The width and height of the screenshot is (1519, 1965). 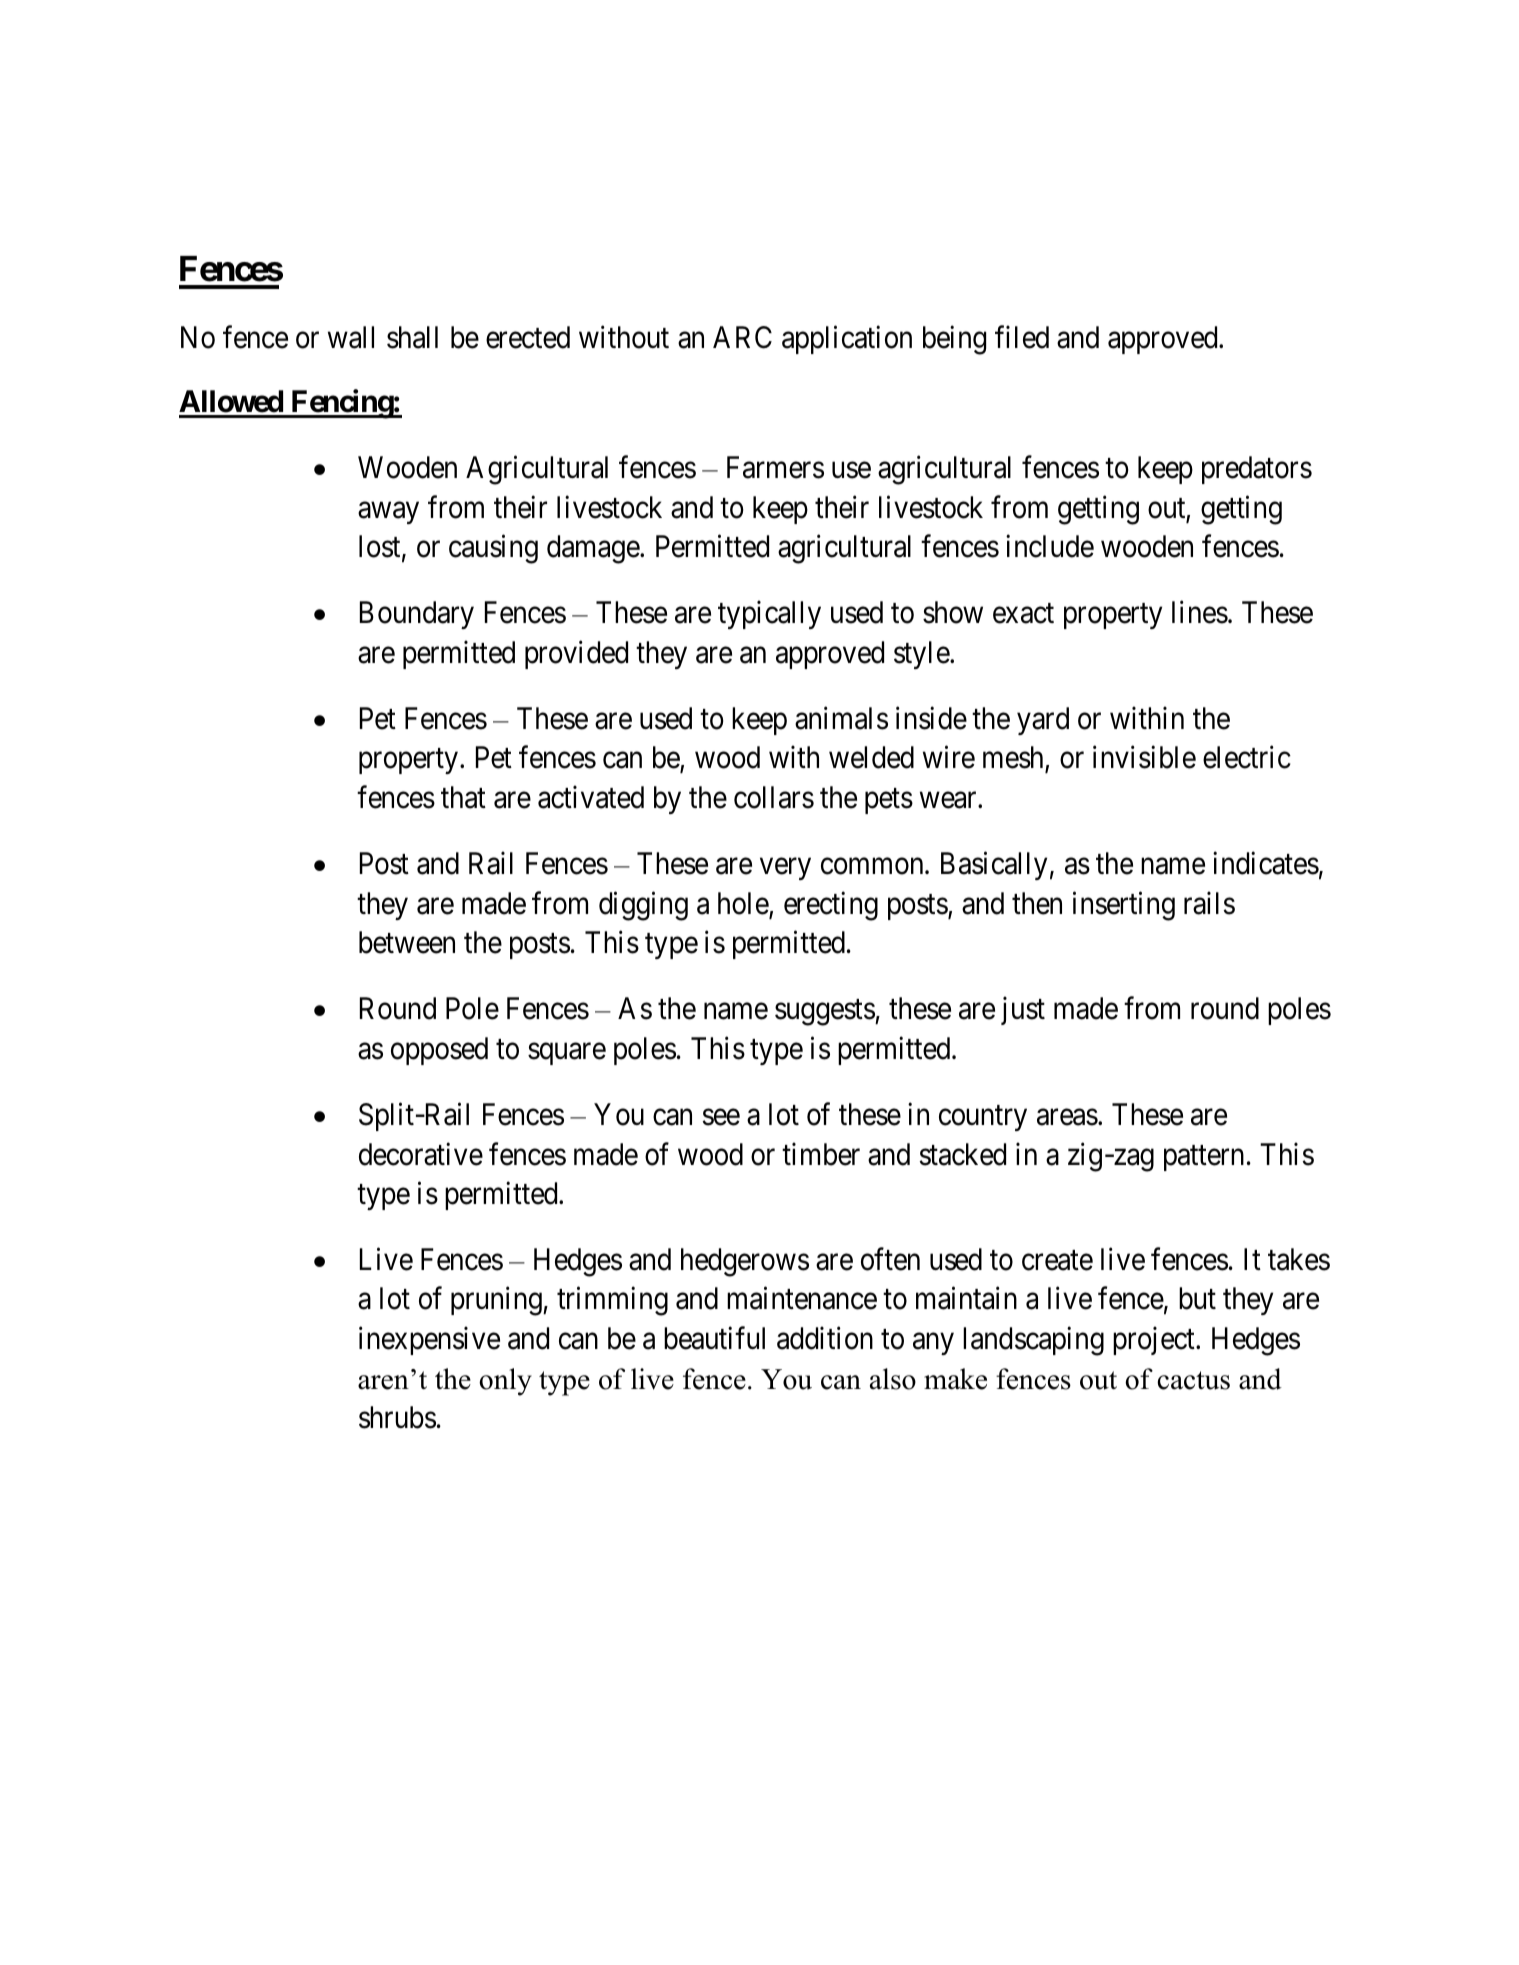 I want to click on opposed, so click(x=439, y=1051).
